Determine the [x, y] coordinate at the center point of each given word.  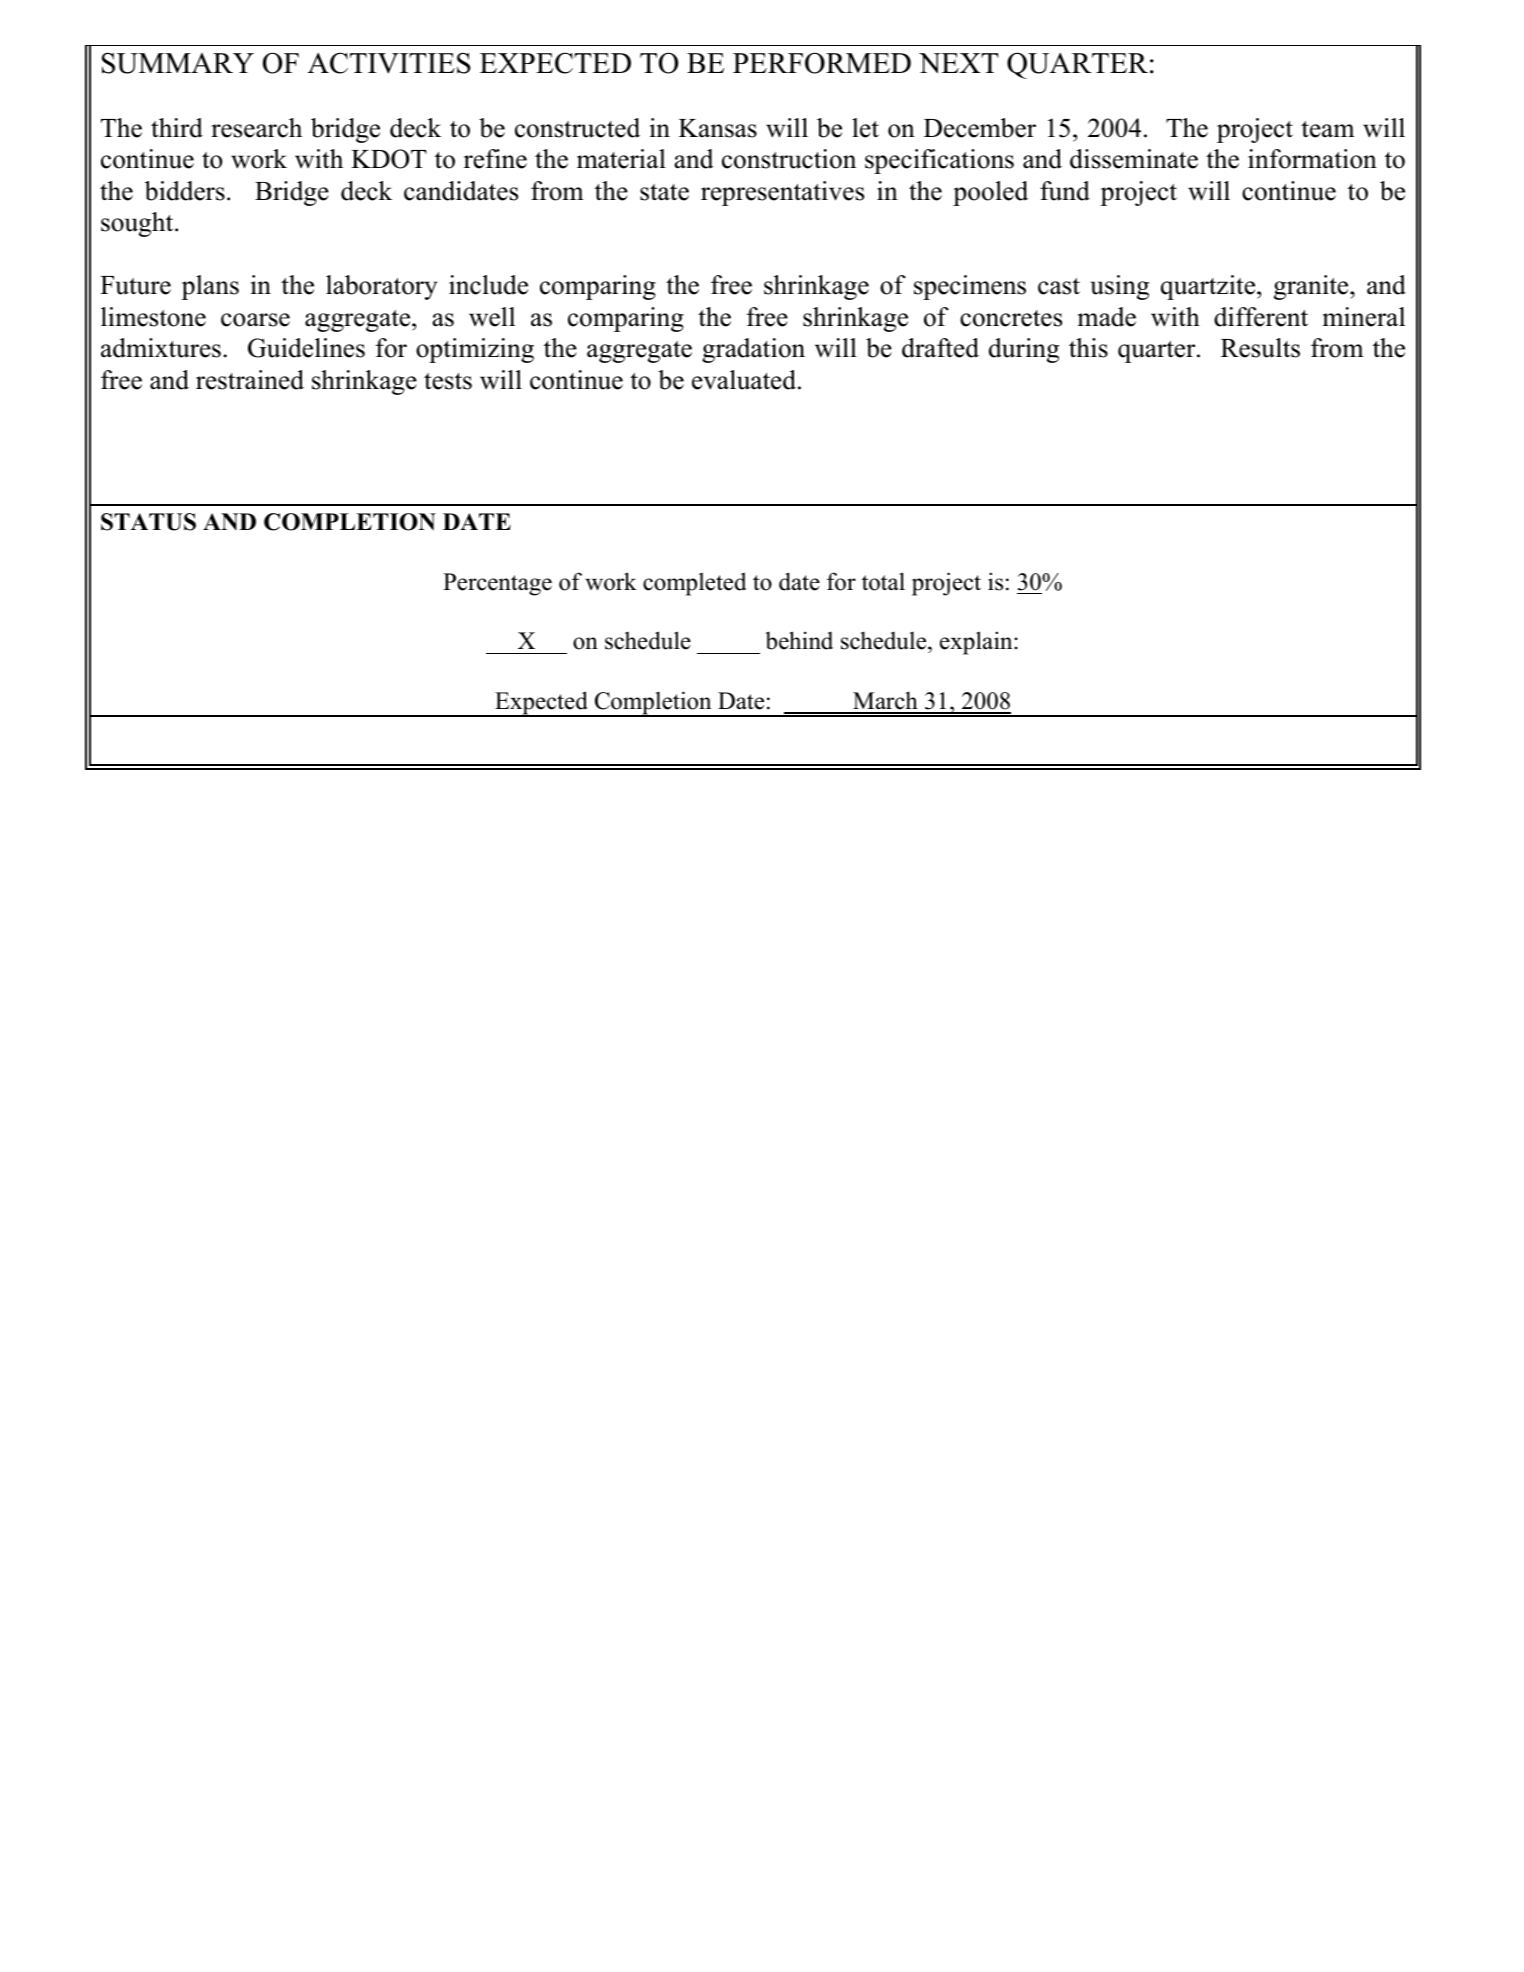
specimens [970, 287]
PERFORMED [822, 63]
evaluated [745, 380]
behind [799, 640]
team [1328, 129]
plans [210, 287]
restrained [250, 380]
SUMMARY [178, 63]
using [1119, 287]
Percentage [497, 584]
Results [1260, 348]
